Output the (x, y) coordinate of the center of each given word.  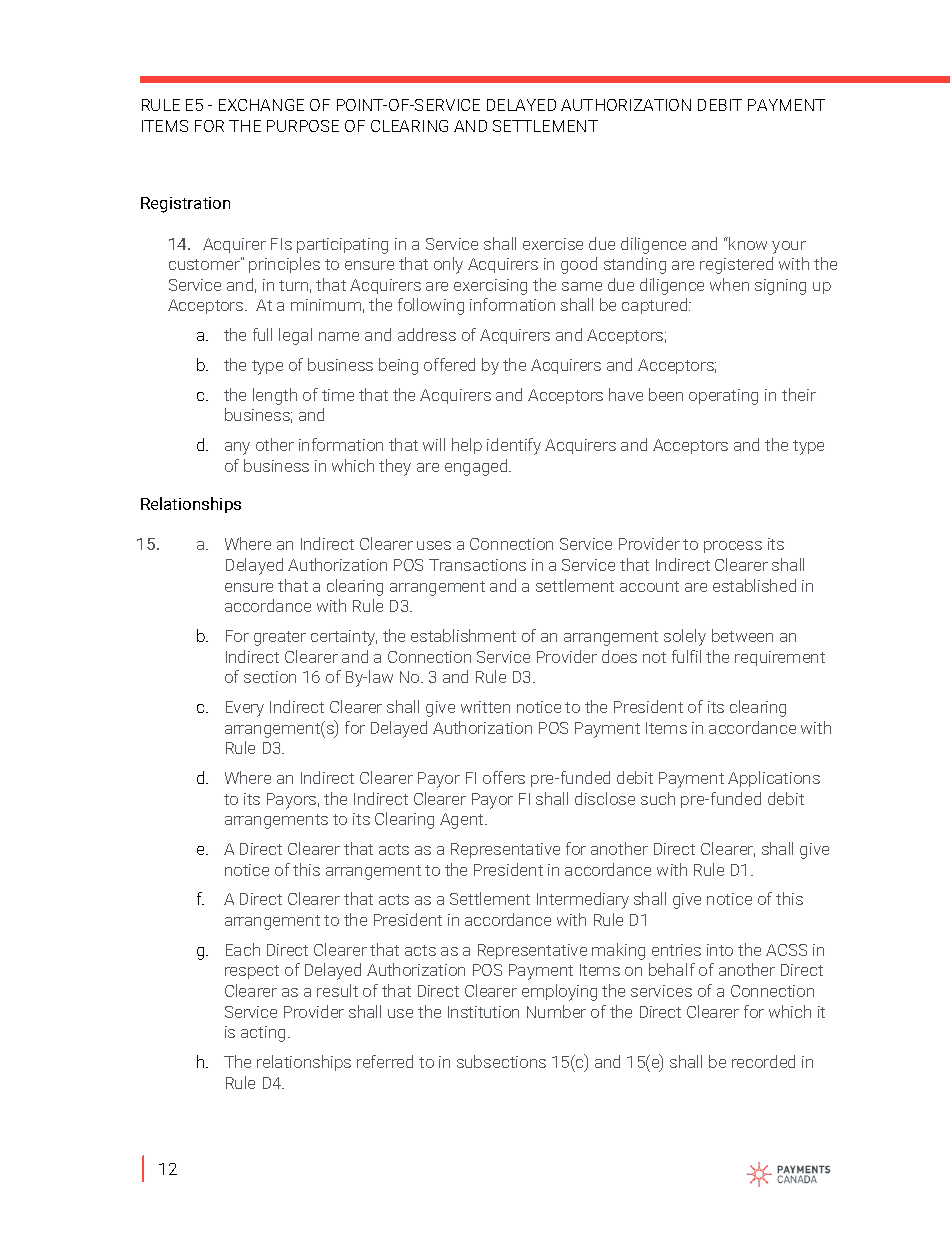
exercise (553, 244)
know (747, 243)
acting (263, 1034)
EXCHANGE (261, 105)
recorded (763, 1061)
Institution (483, 1012)
